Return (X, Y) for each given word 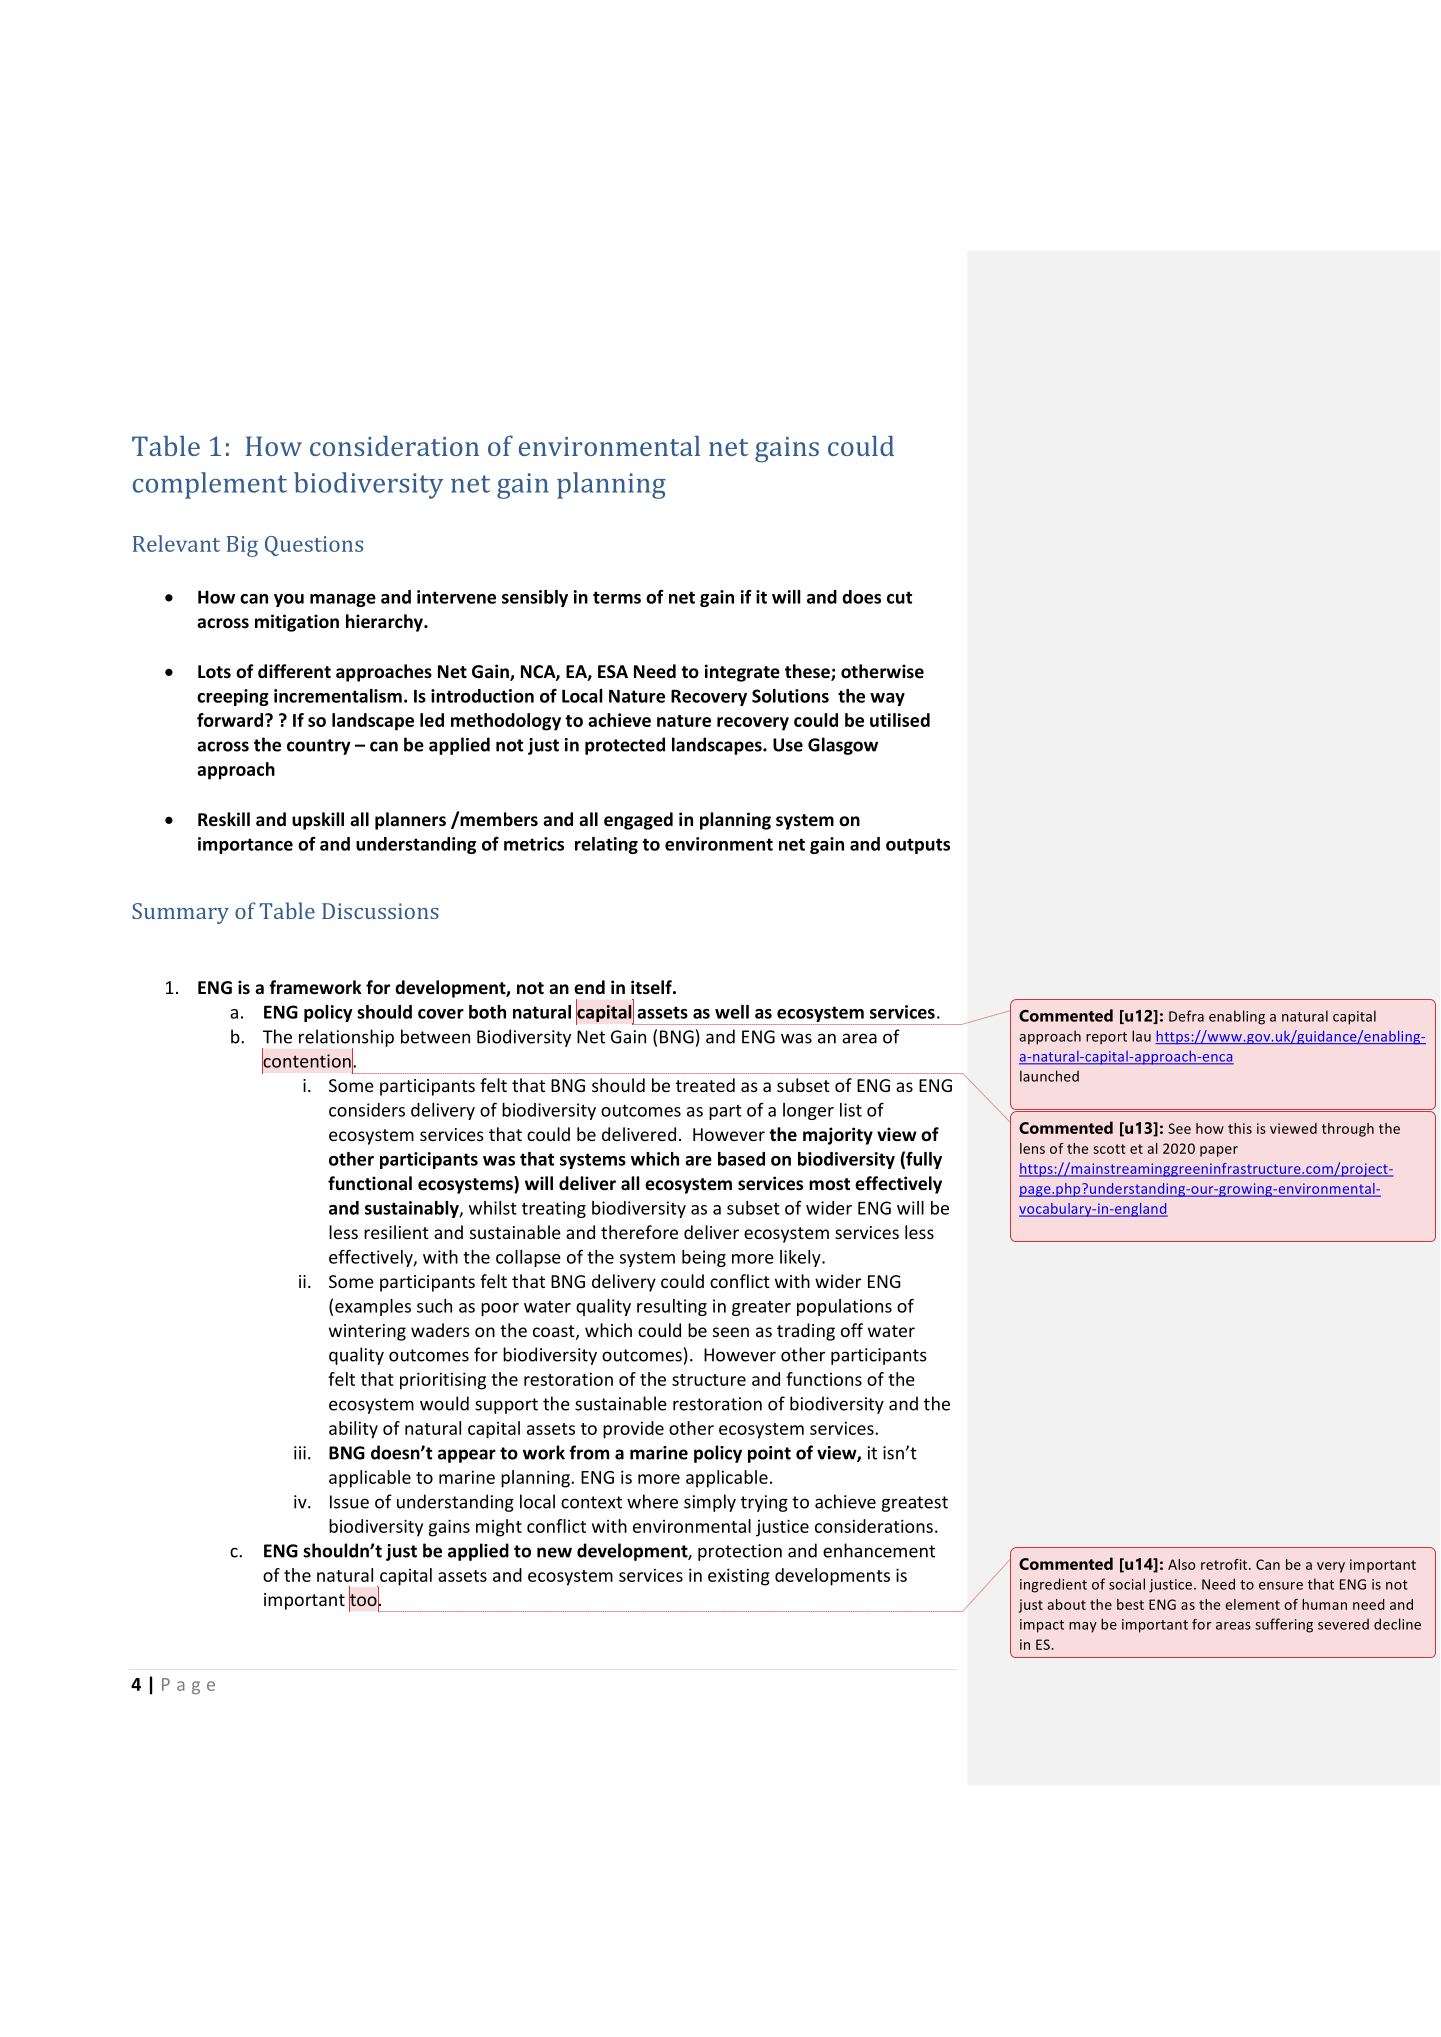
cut (899, 597)
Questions (314, 546)
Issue (349, 1502)
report (1106, 1038)
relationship (346, 1039)
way (887, 699)
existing (739, 1577)
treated (705, 1085)
